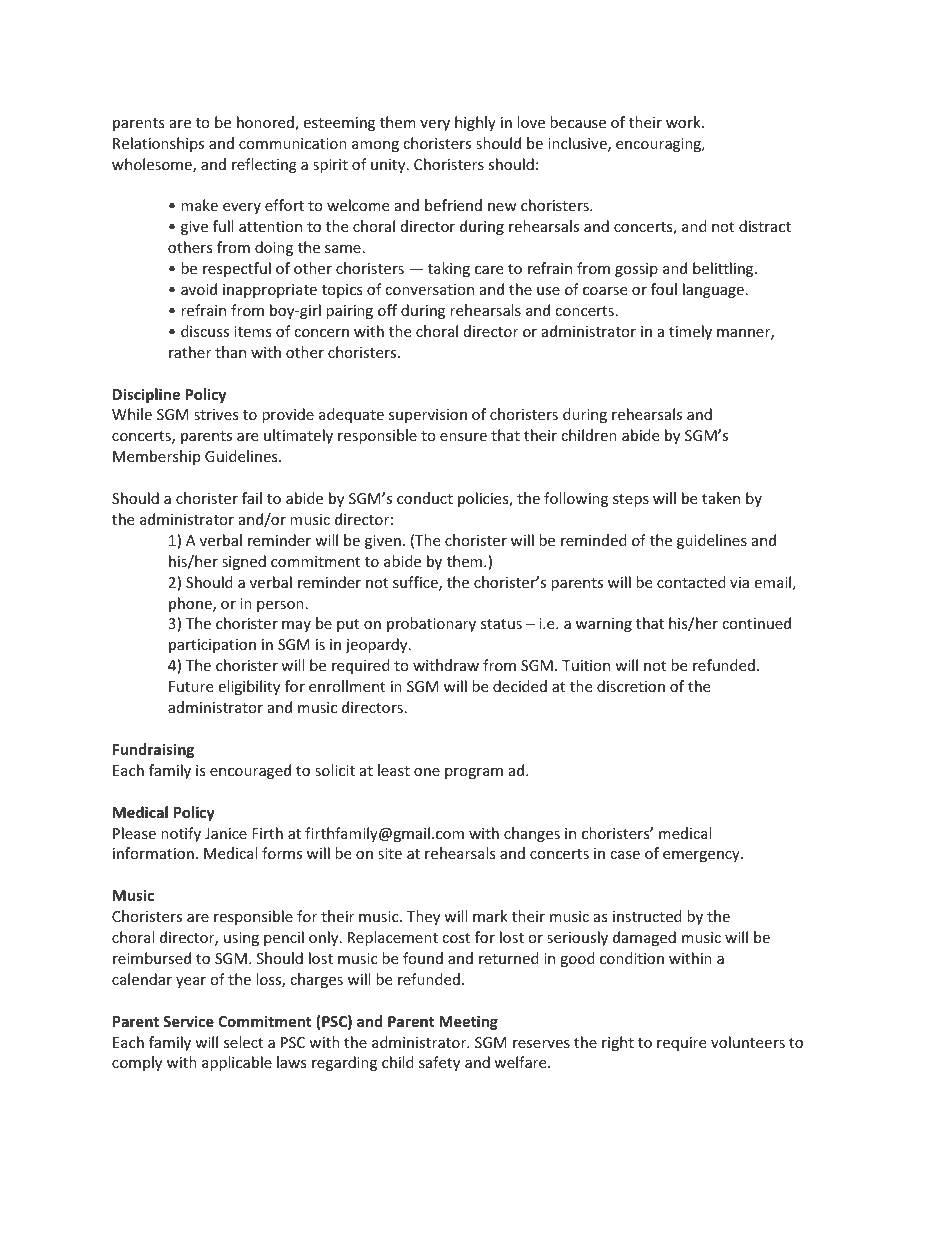 The height and width of the screenshot is (1233, 952). I want to click on taken, so click(721, 498).
